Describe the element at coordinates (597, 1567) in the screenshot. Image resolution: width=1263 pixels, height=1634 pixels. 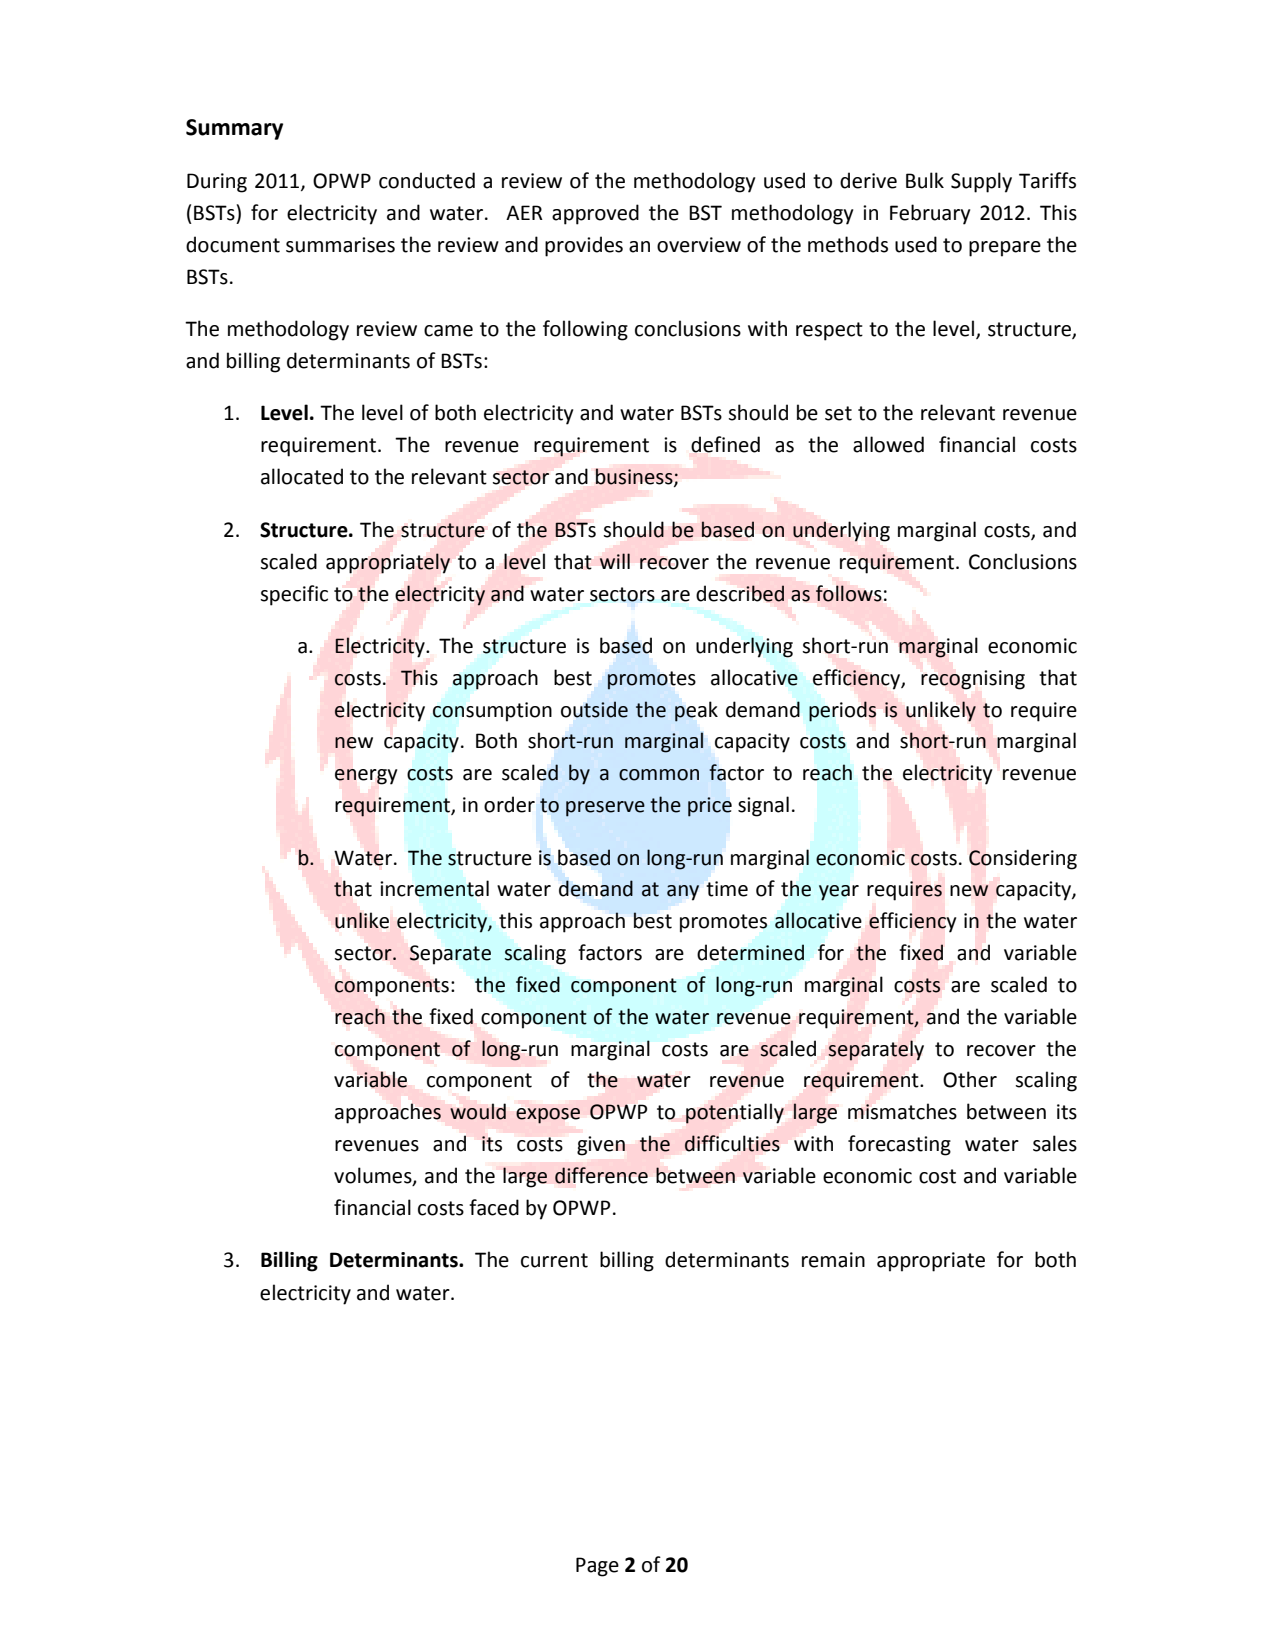
I see `Page` at that location.
